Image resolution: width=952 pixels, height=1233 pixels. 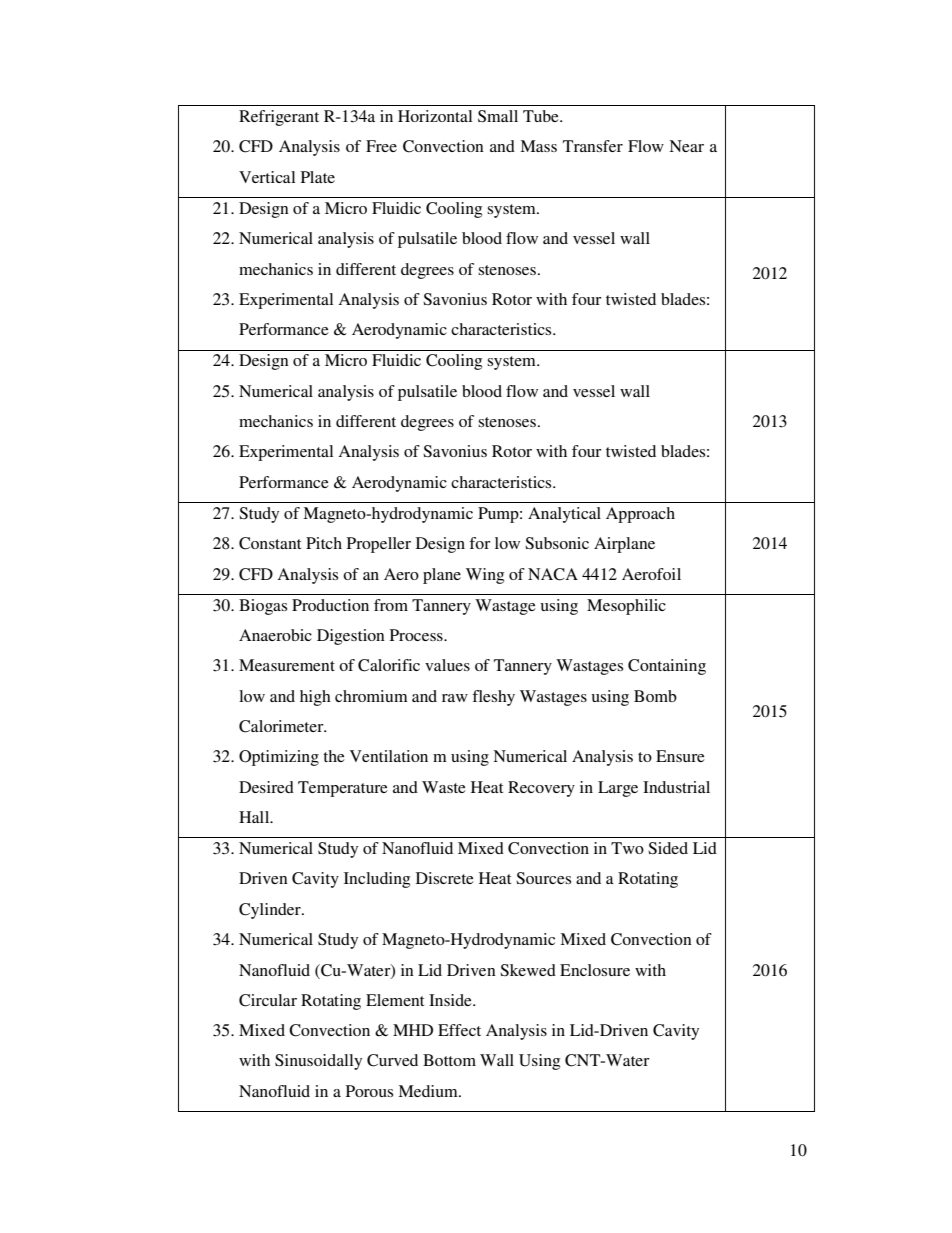 I want to click on Small, so click(x=498, y=116).
